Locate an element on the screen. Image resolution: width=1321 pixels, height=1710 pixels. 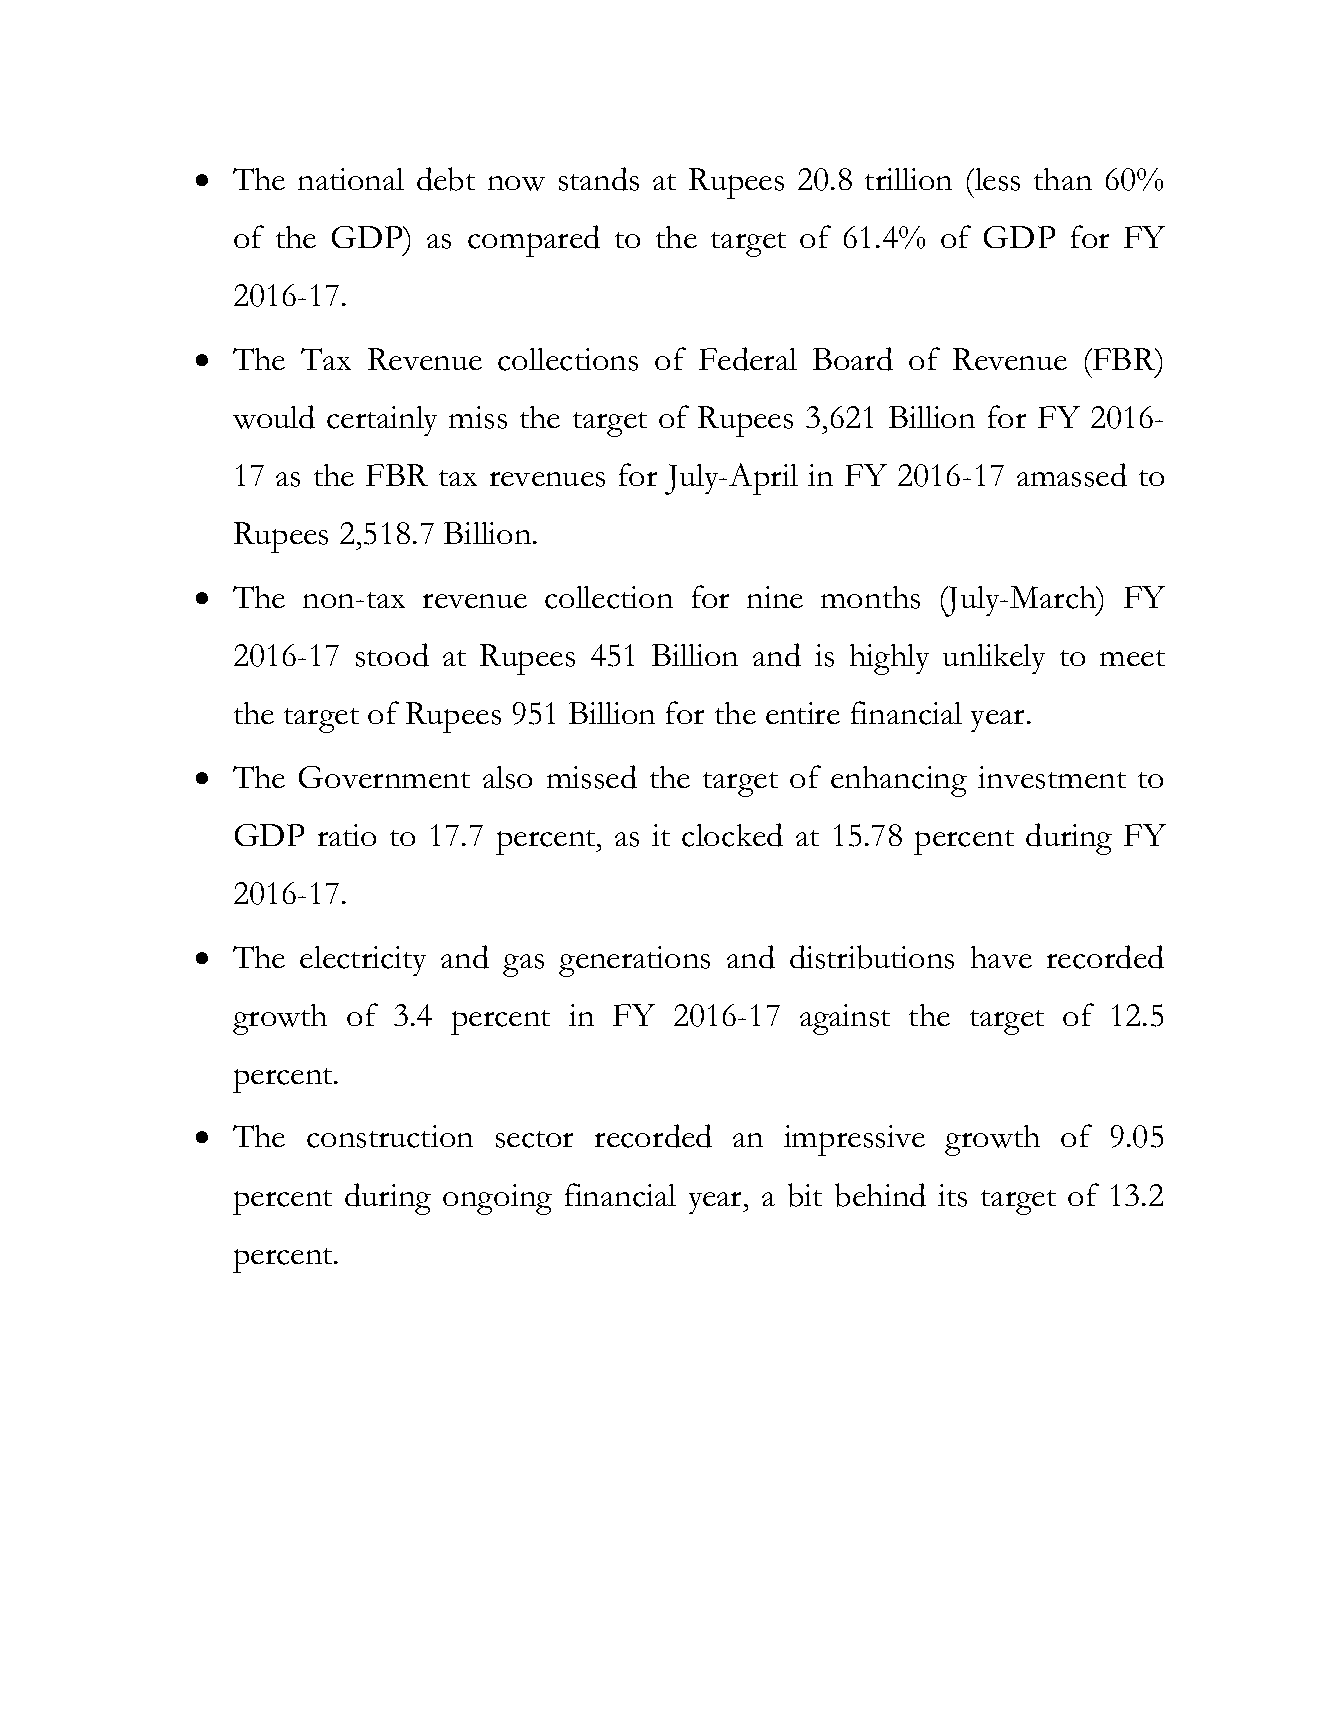
national is located at coordinates (351, 179).
